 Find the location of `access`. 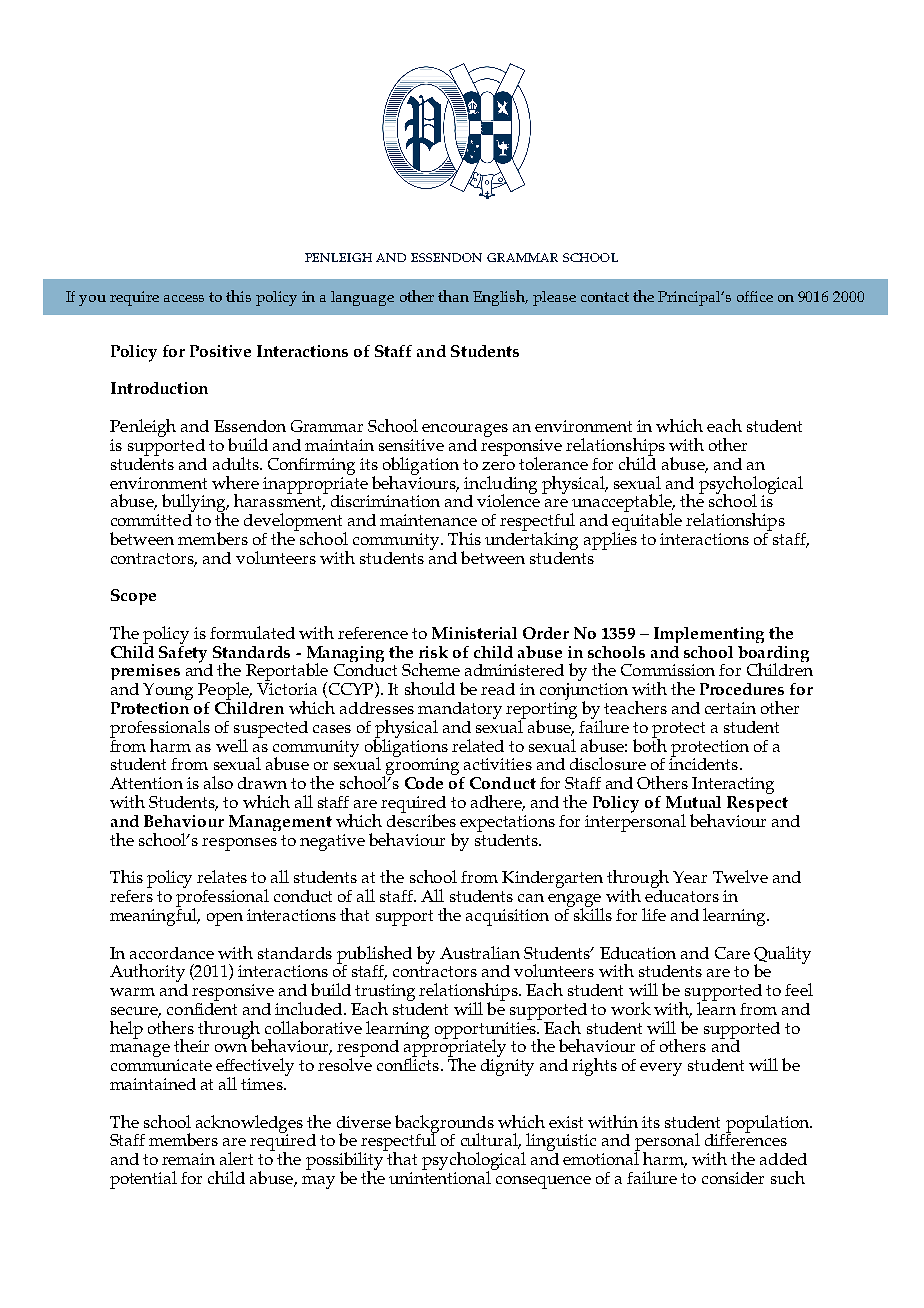

access is located at coordinates (184, 298).
